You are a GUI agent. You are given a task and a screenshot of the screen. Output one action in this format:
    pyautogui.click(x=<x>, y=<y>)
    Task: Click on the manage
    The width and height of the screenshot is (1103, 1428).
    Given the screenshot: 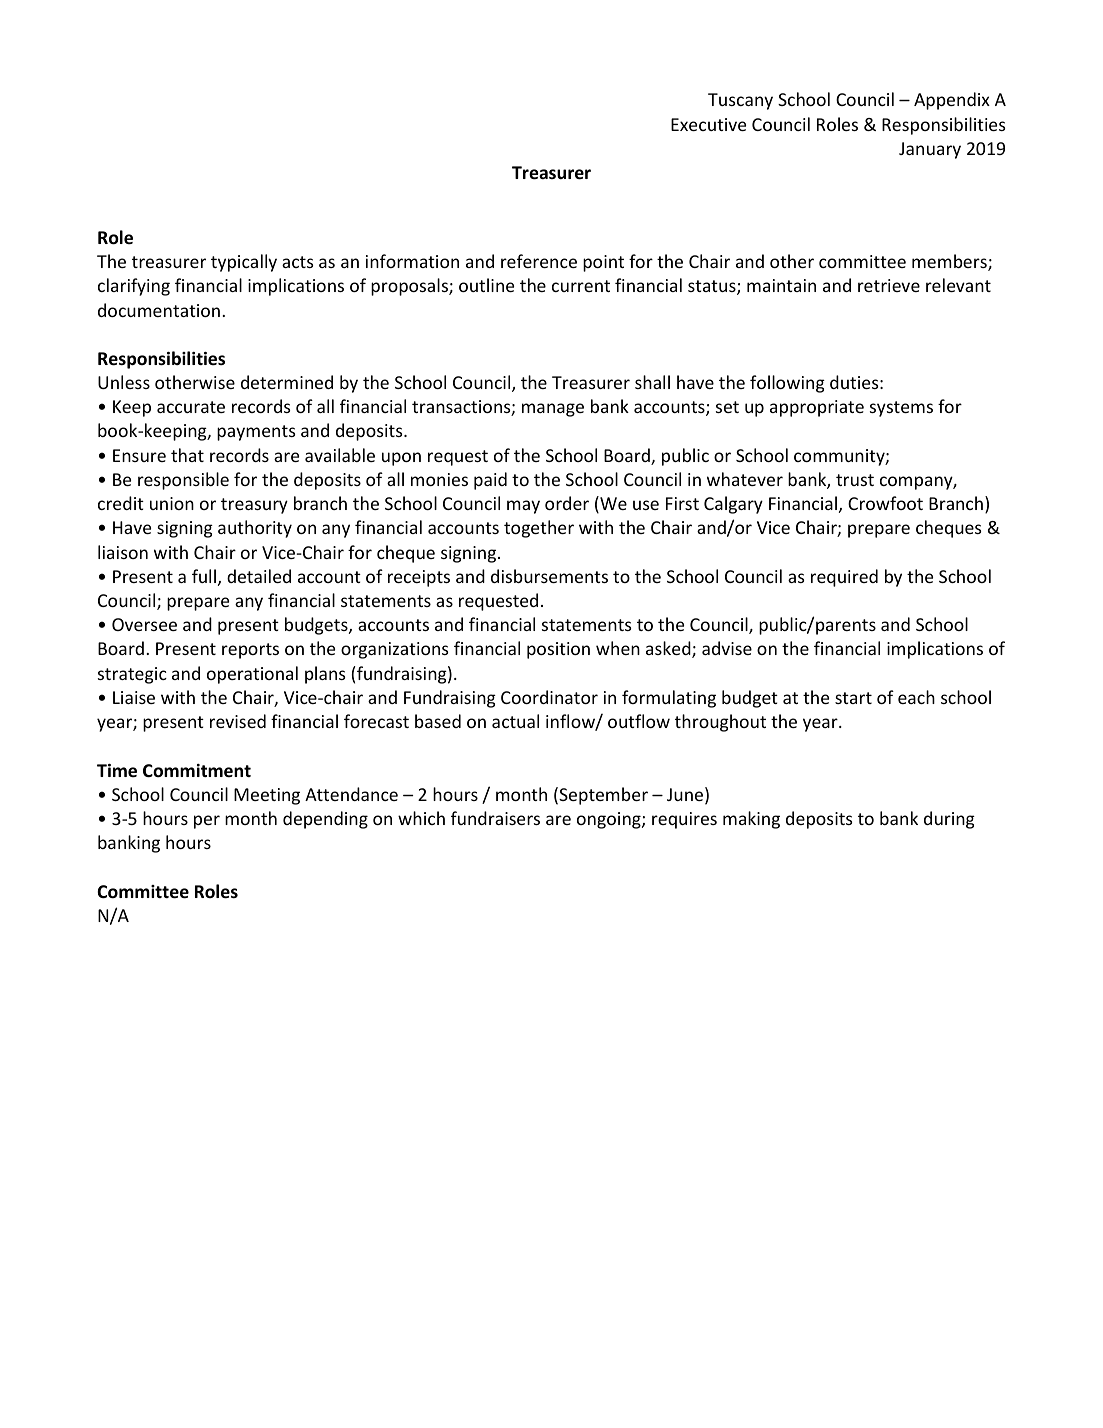 What is the action you would take?
    pyautogui.click(x=553, y=410)
